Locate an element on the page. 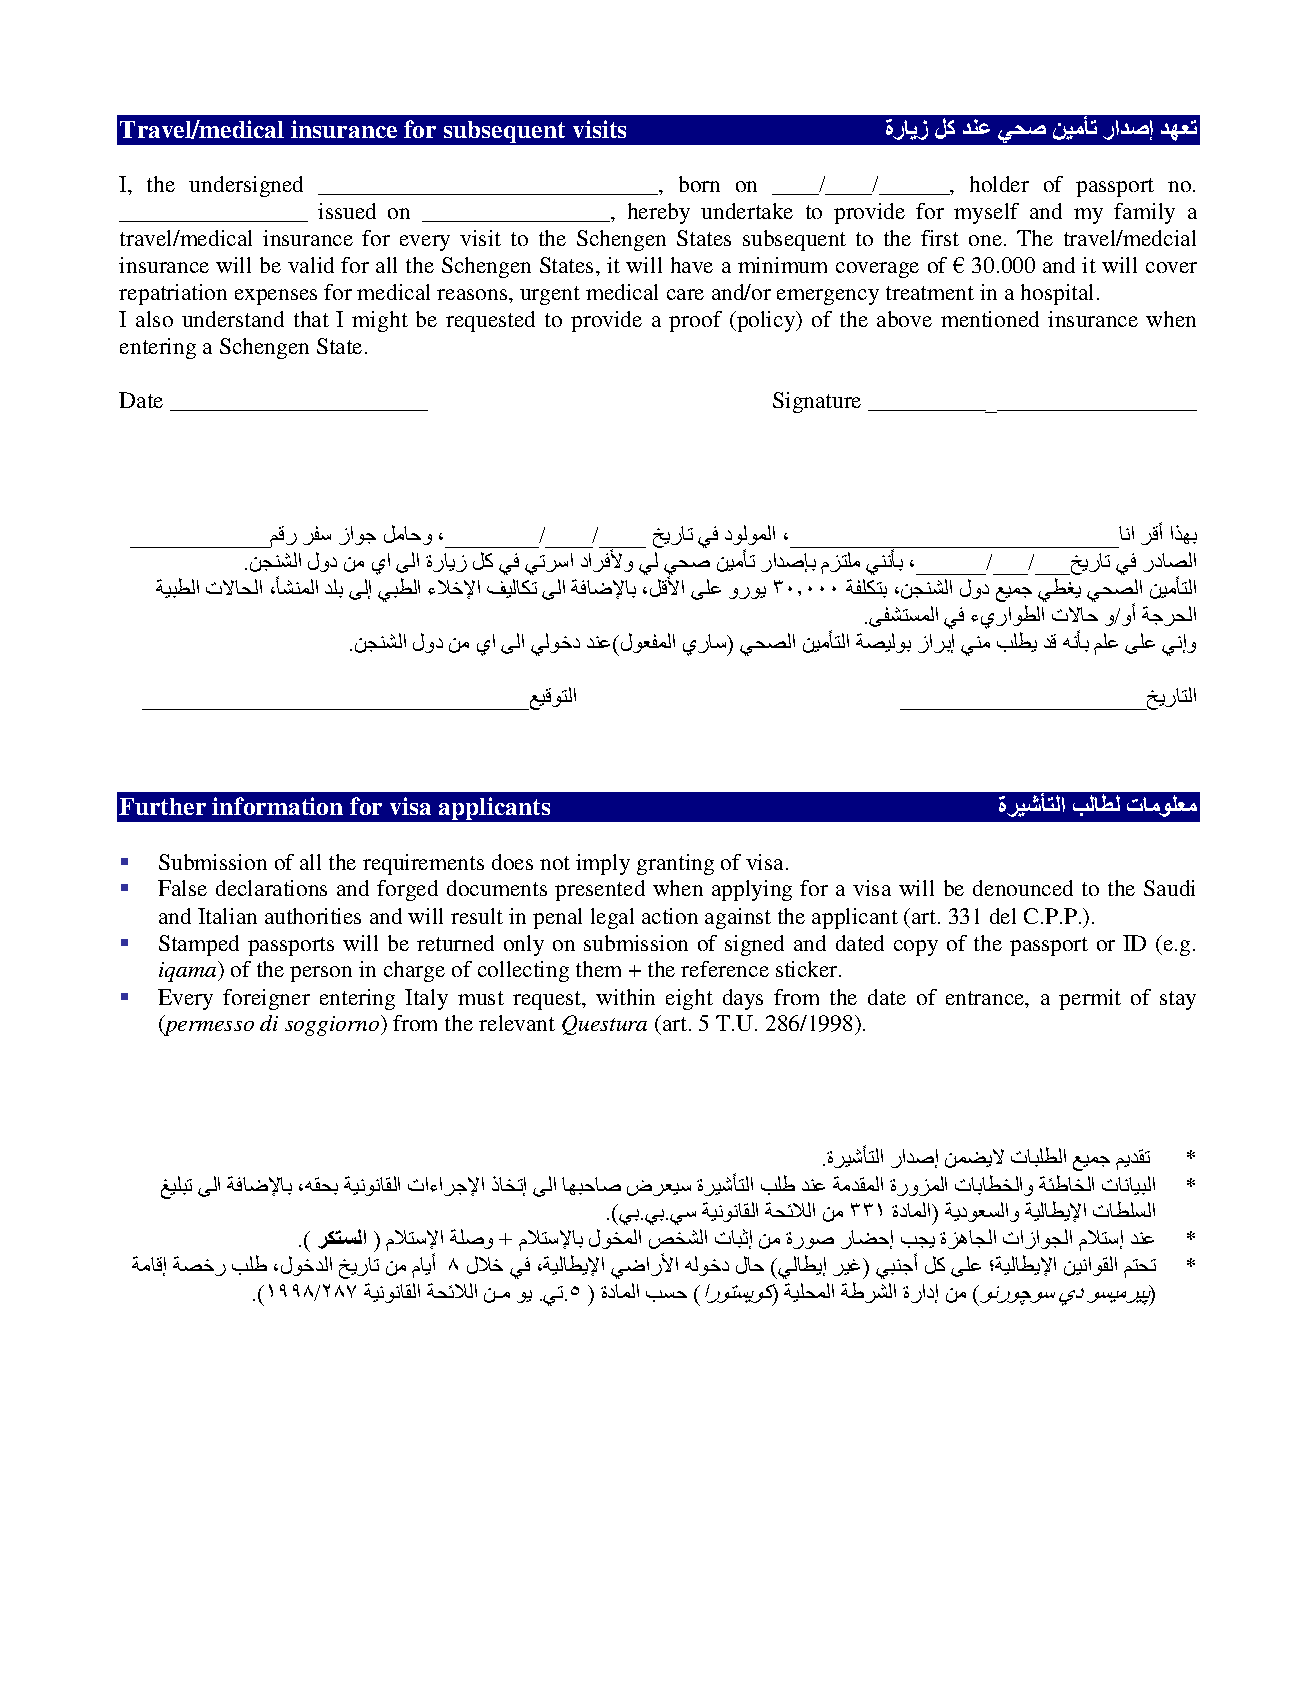  denounced is located at coordinates (1023, 888).
